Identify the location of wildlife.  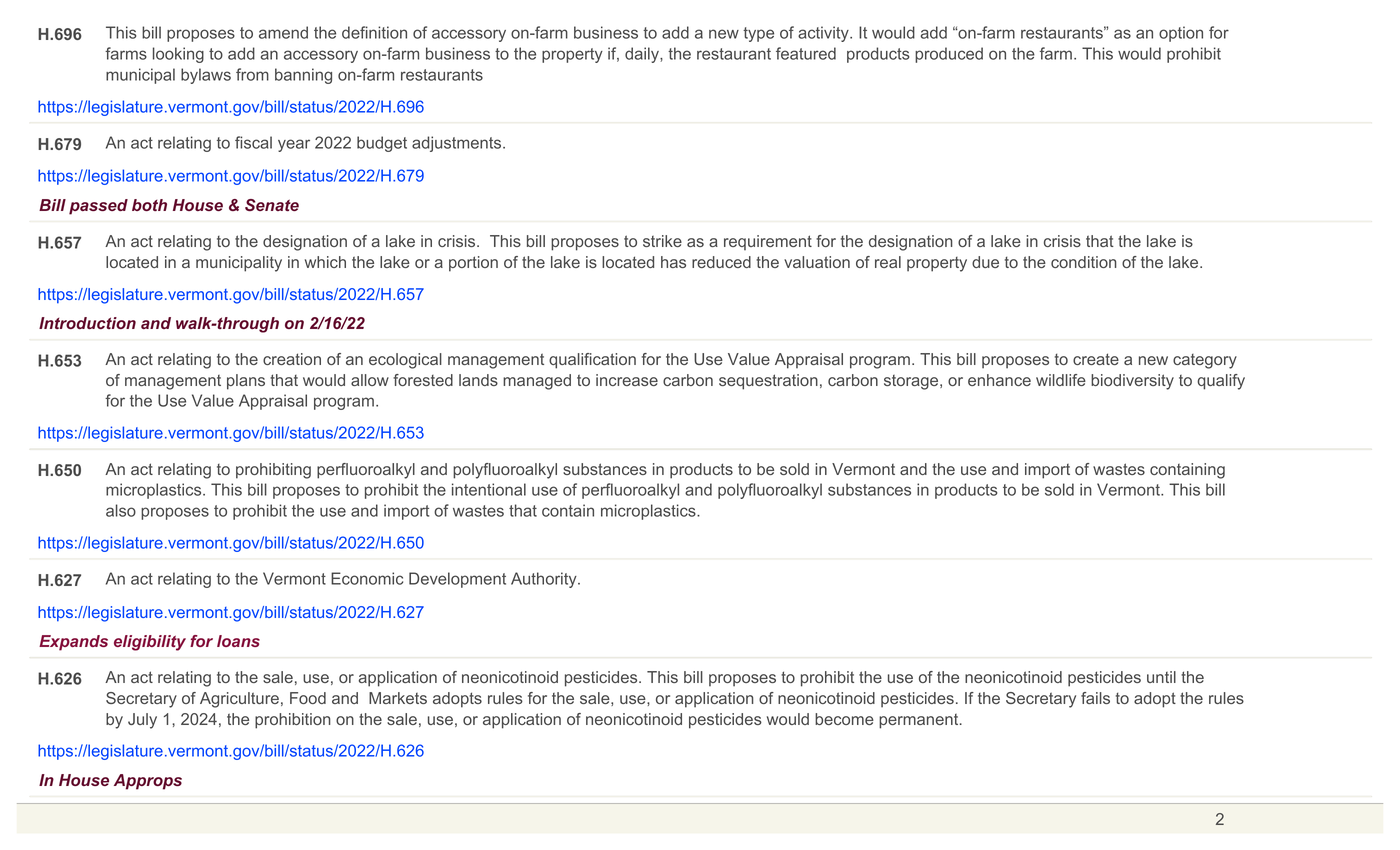
(1061, 380).
